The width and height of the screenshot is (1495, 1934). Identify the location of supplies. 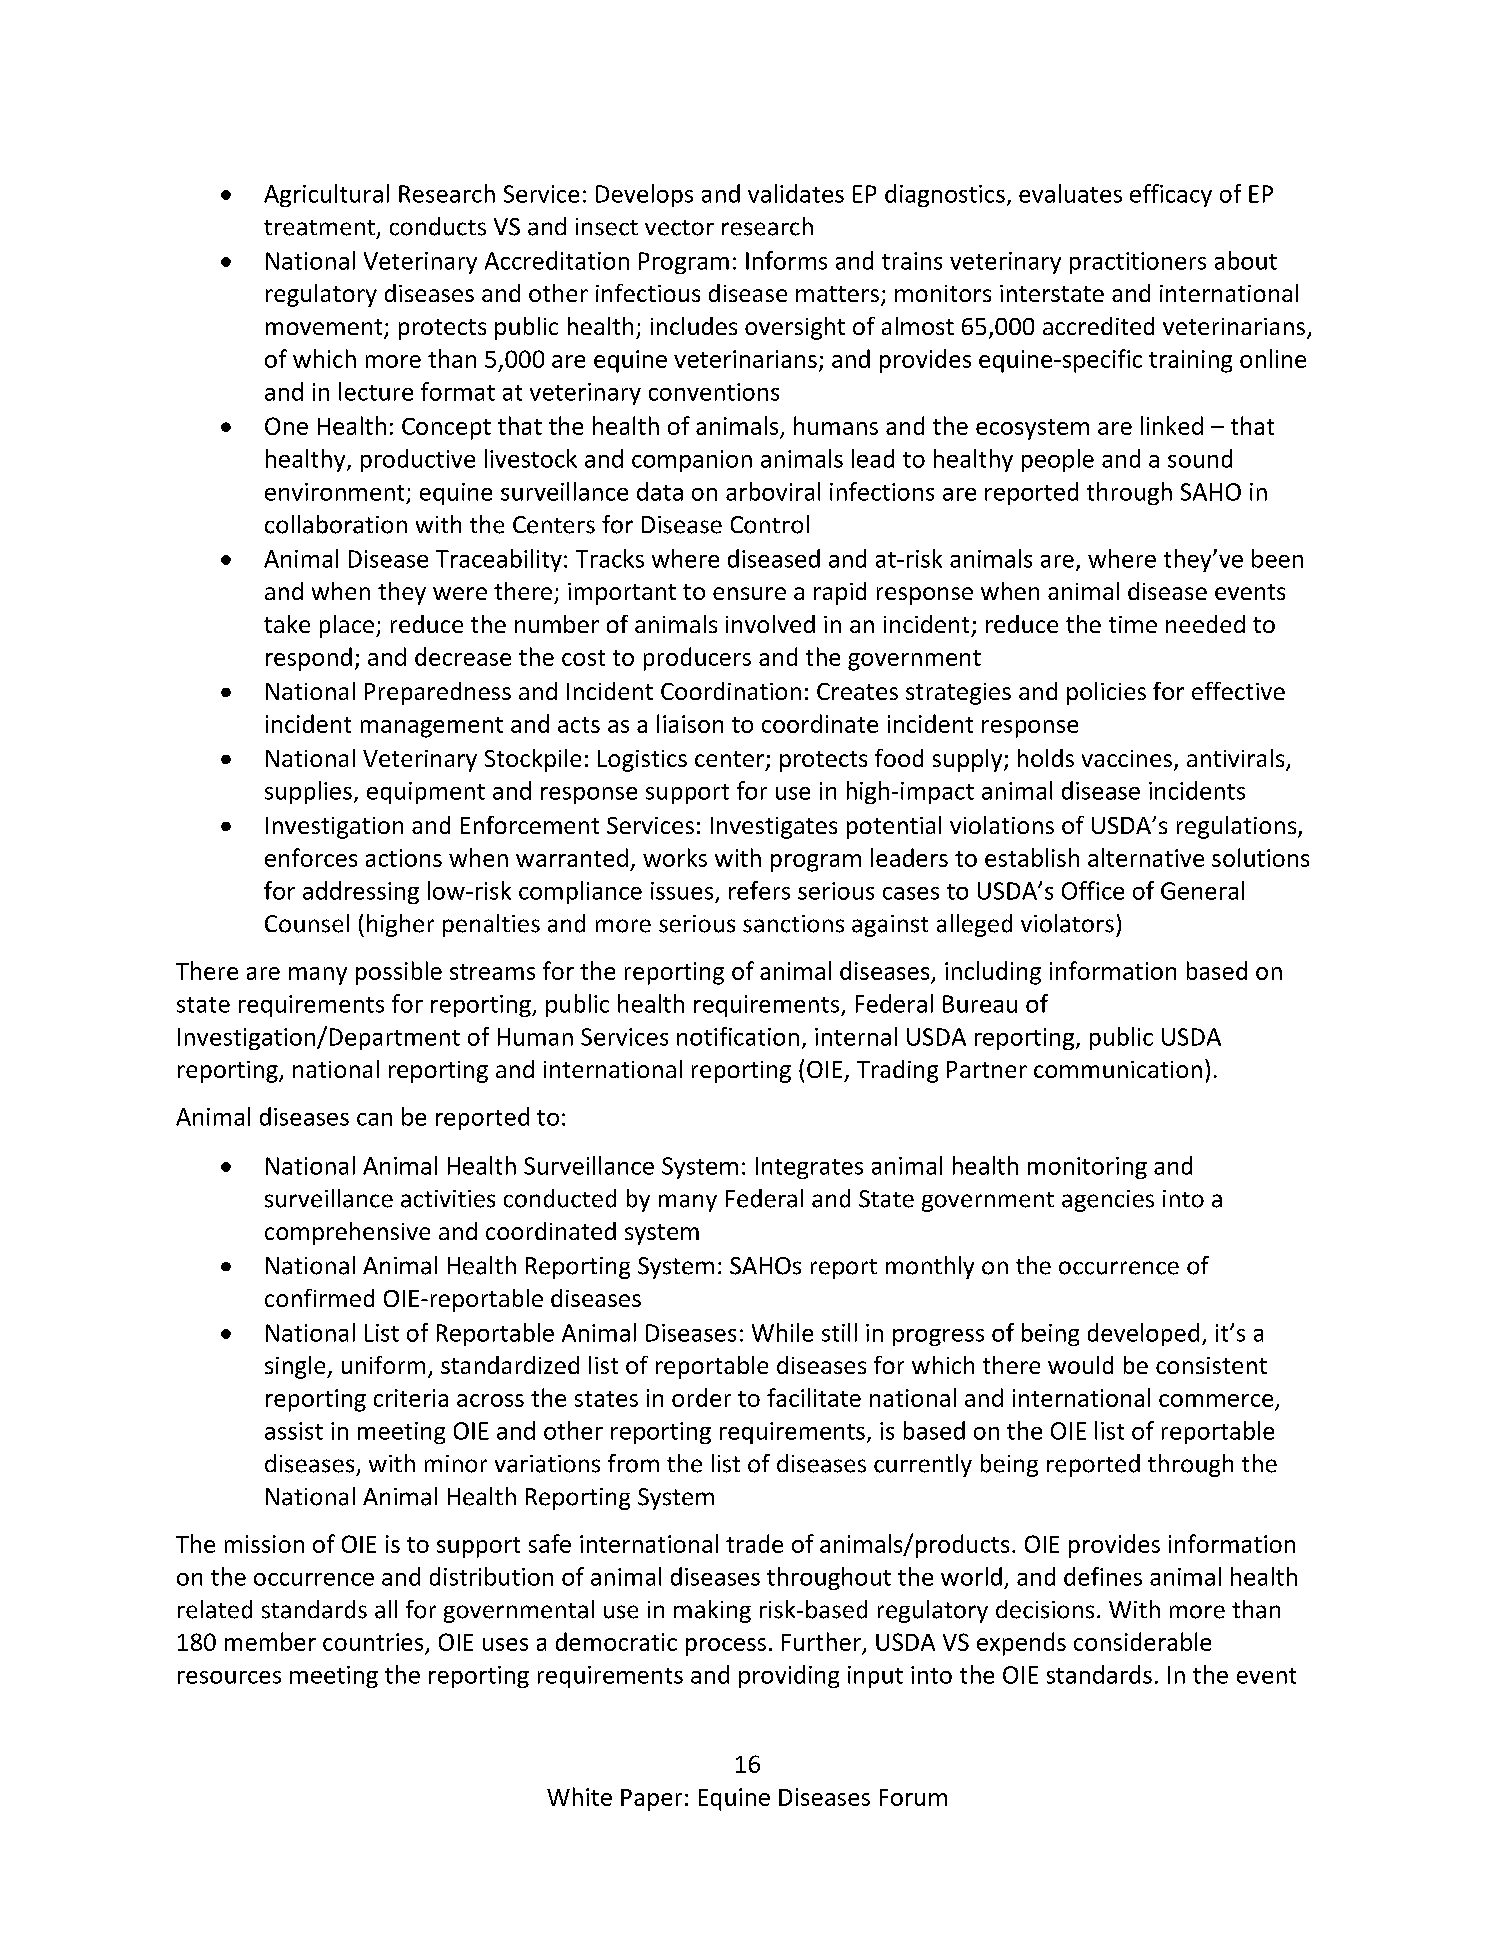
(308, 792).
